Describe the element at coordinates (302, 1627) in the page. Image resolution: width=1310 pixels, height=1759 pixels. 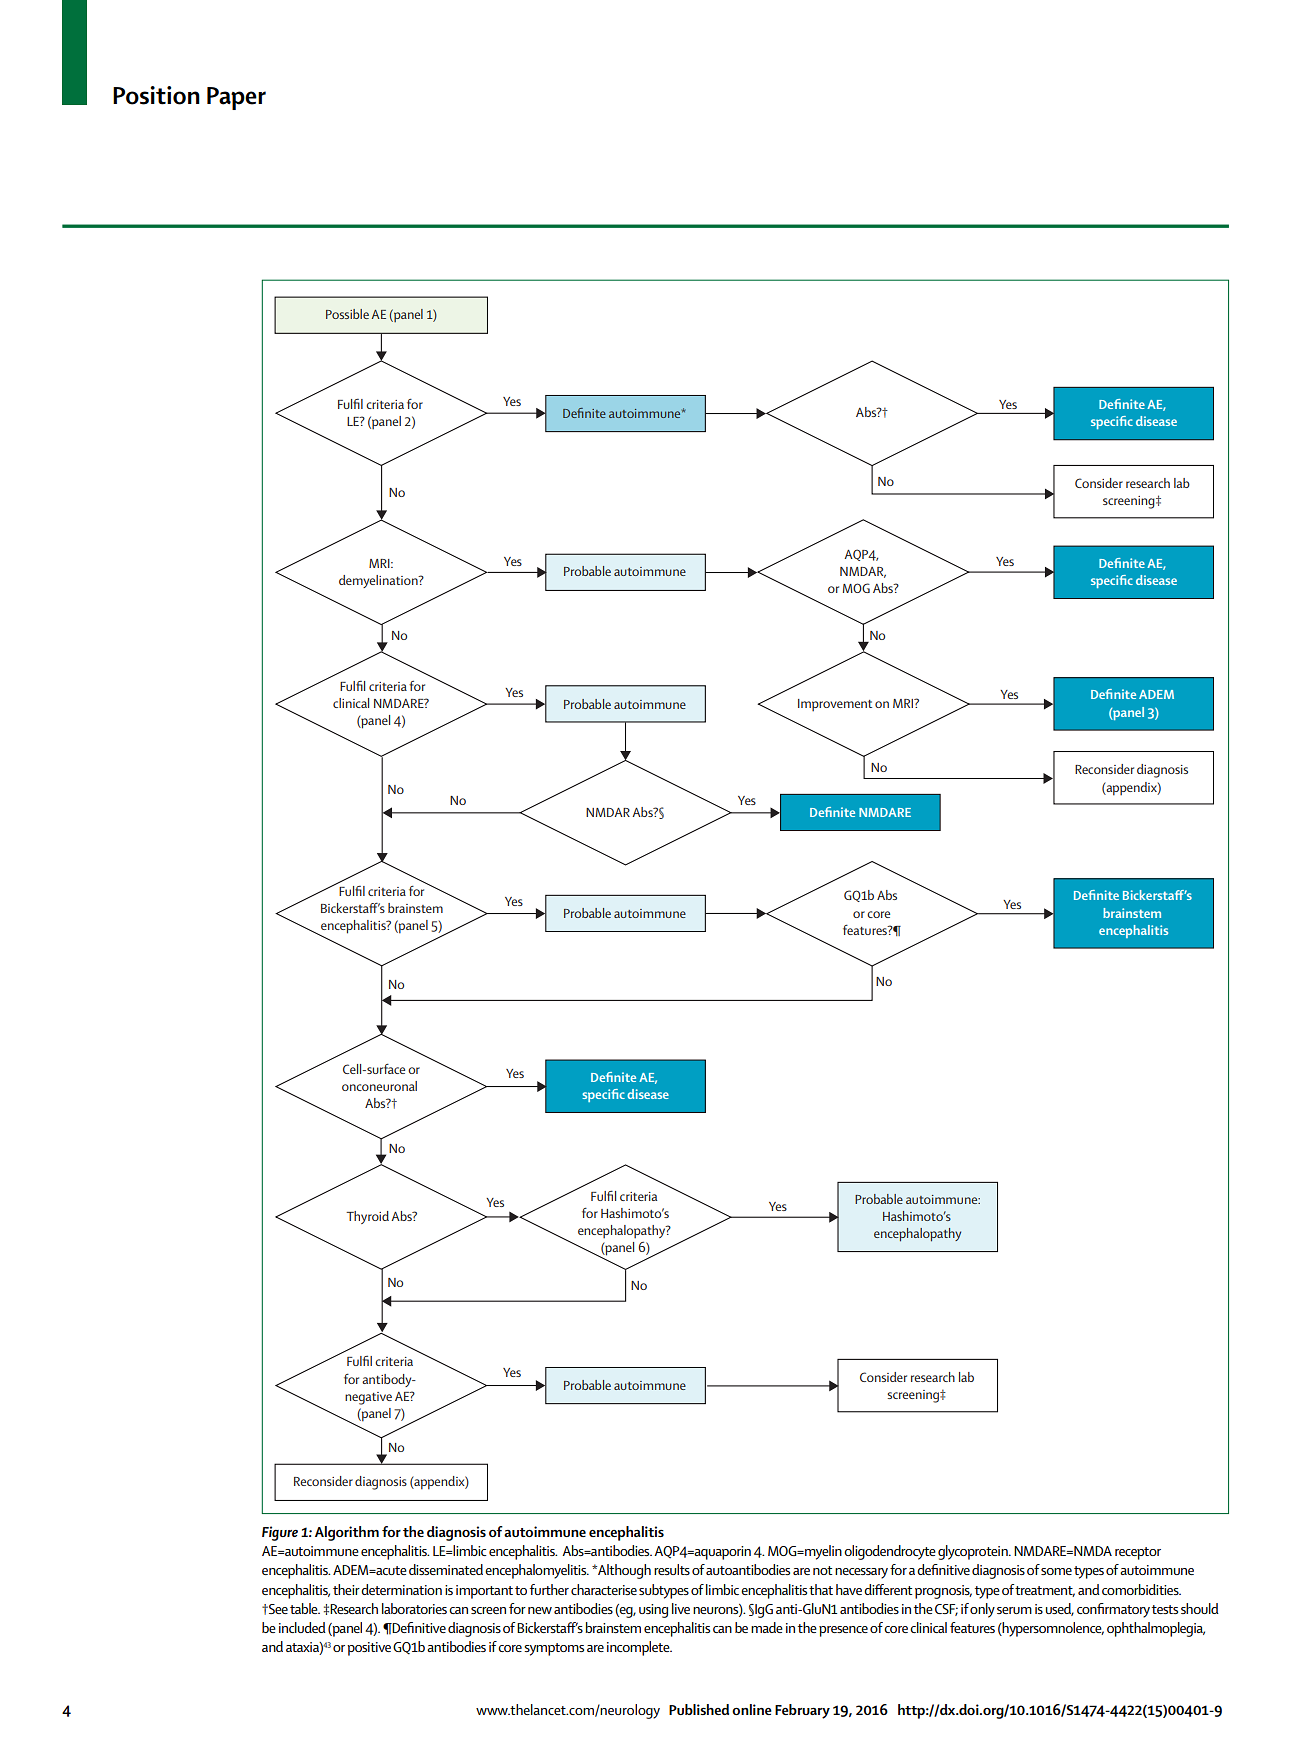
I see `included` at that location.
